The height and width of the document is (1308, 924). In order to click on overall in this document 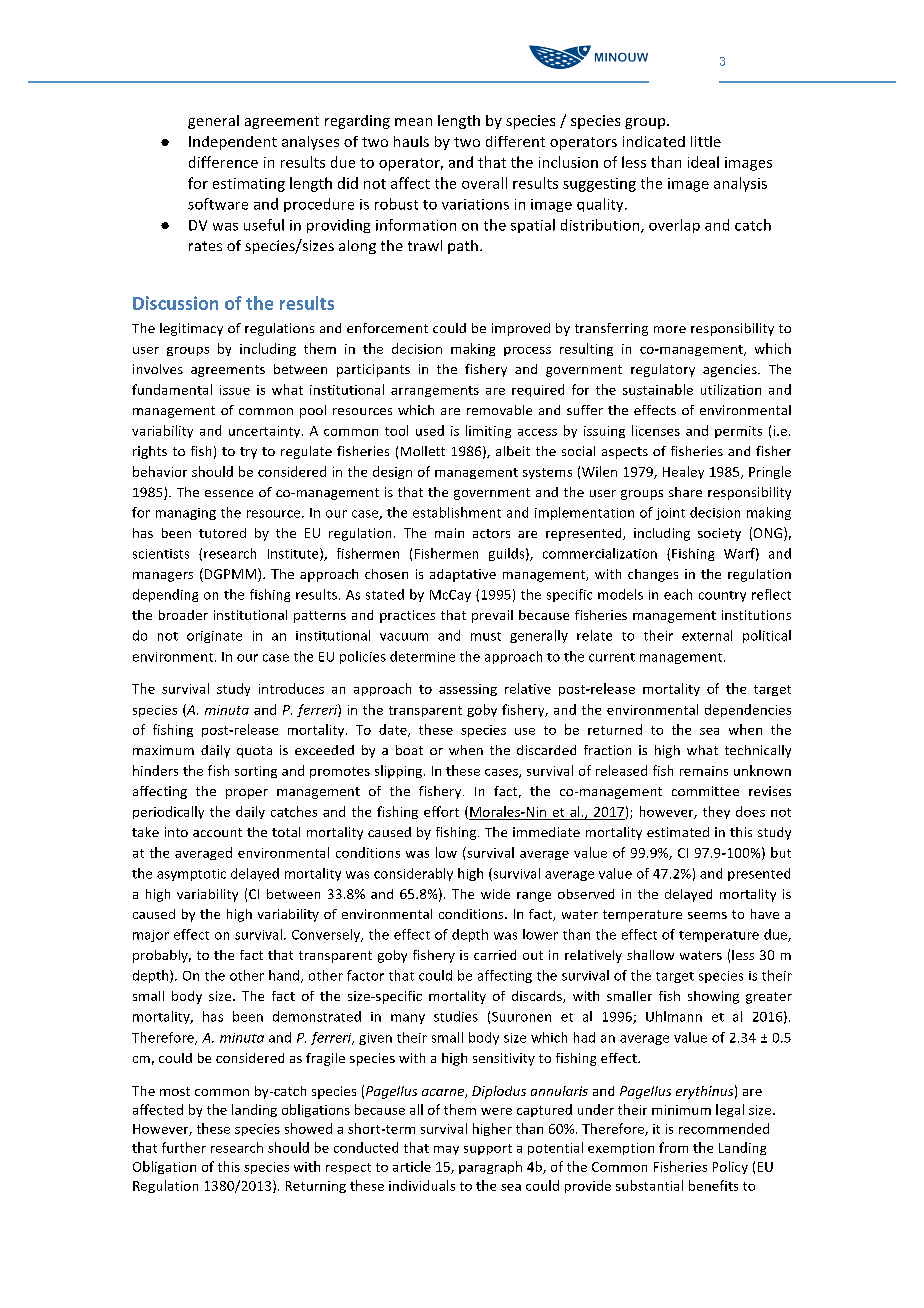, I will do `click(484, 183)`.
